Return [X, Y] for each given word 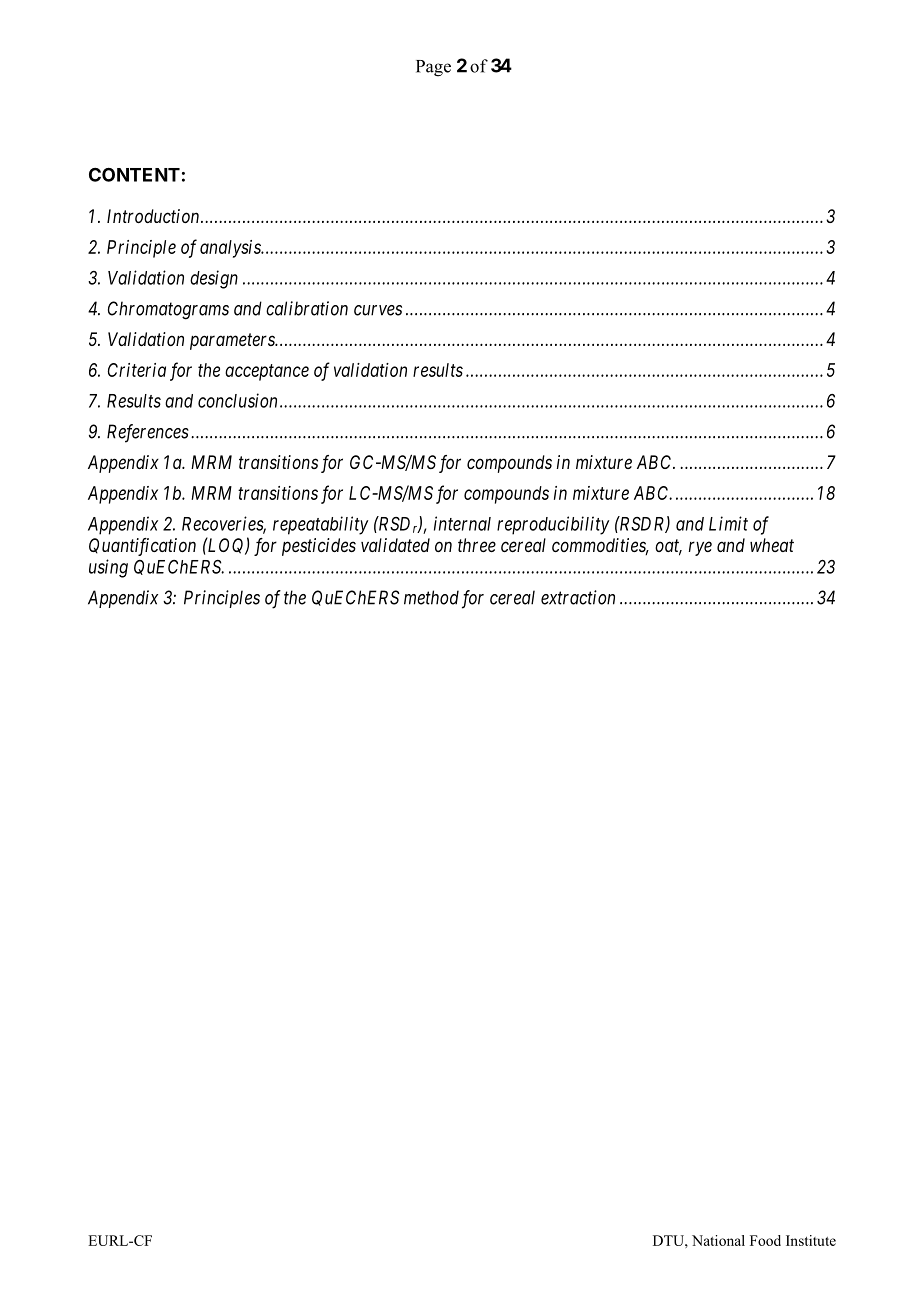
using [108, 568]
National [718, 1240]
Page [433, 68]
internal [462, 523]
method [431, 597]
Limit [728, 523]
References [148, 433]
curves [378, 310]
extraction [578, 597]
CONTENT [134, 174]
